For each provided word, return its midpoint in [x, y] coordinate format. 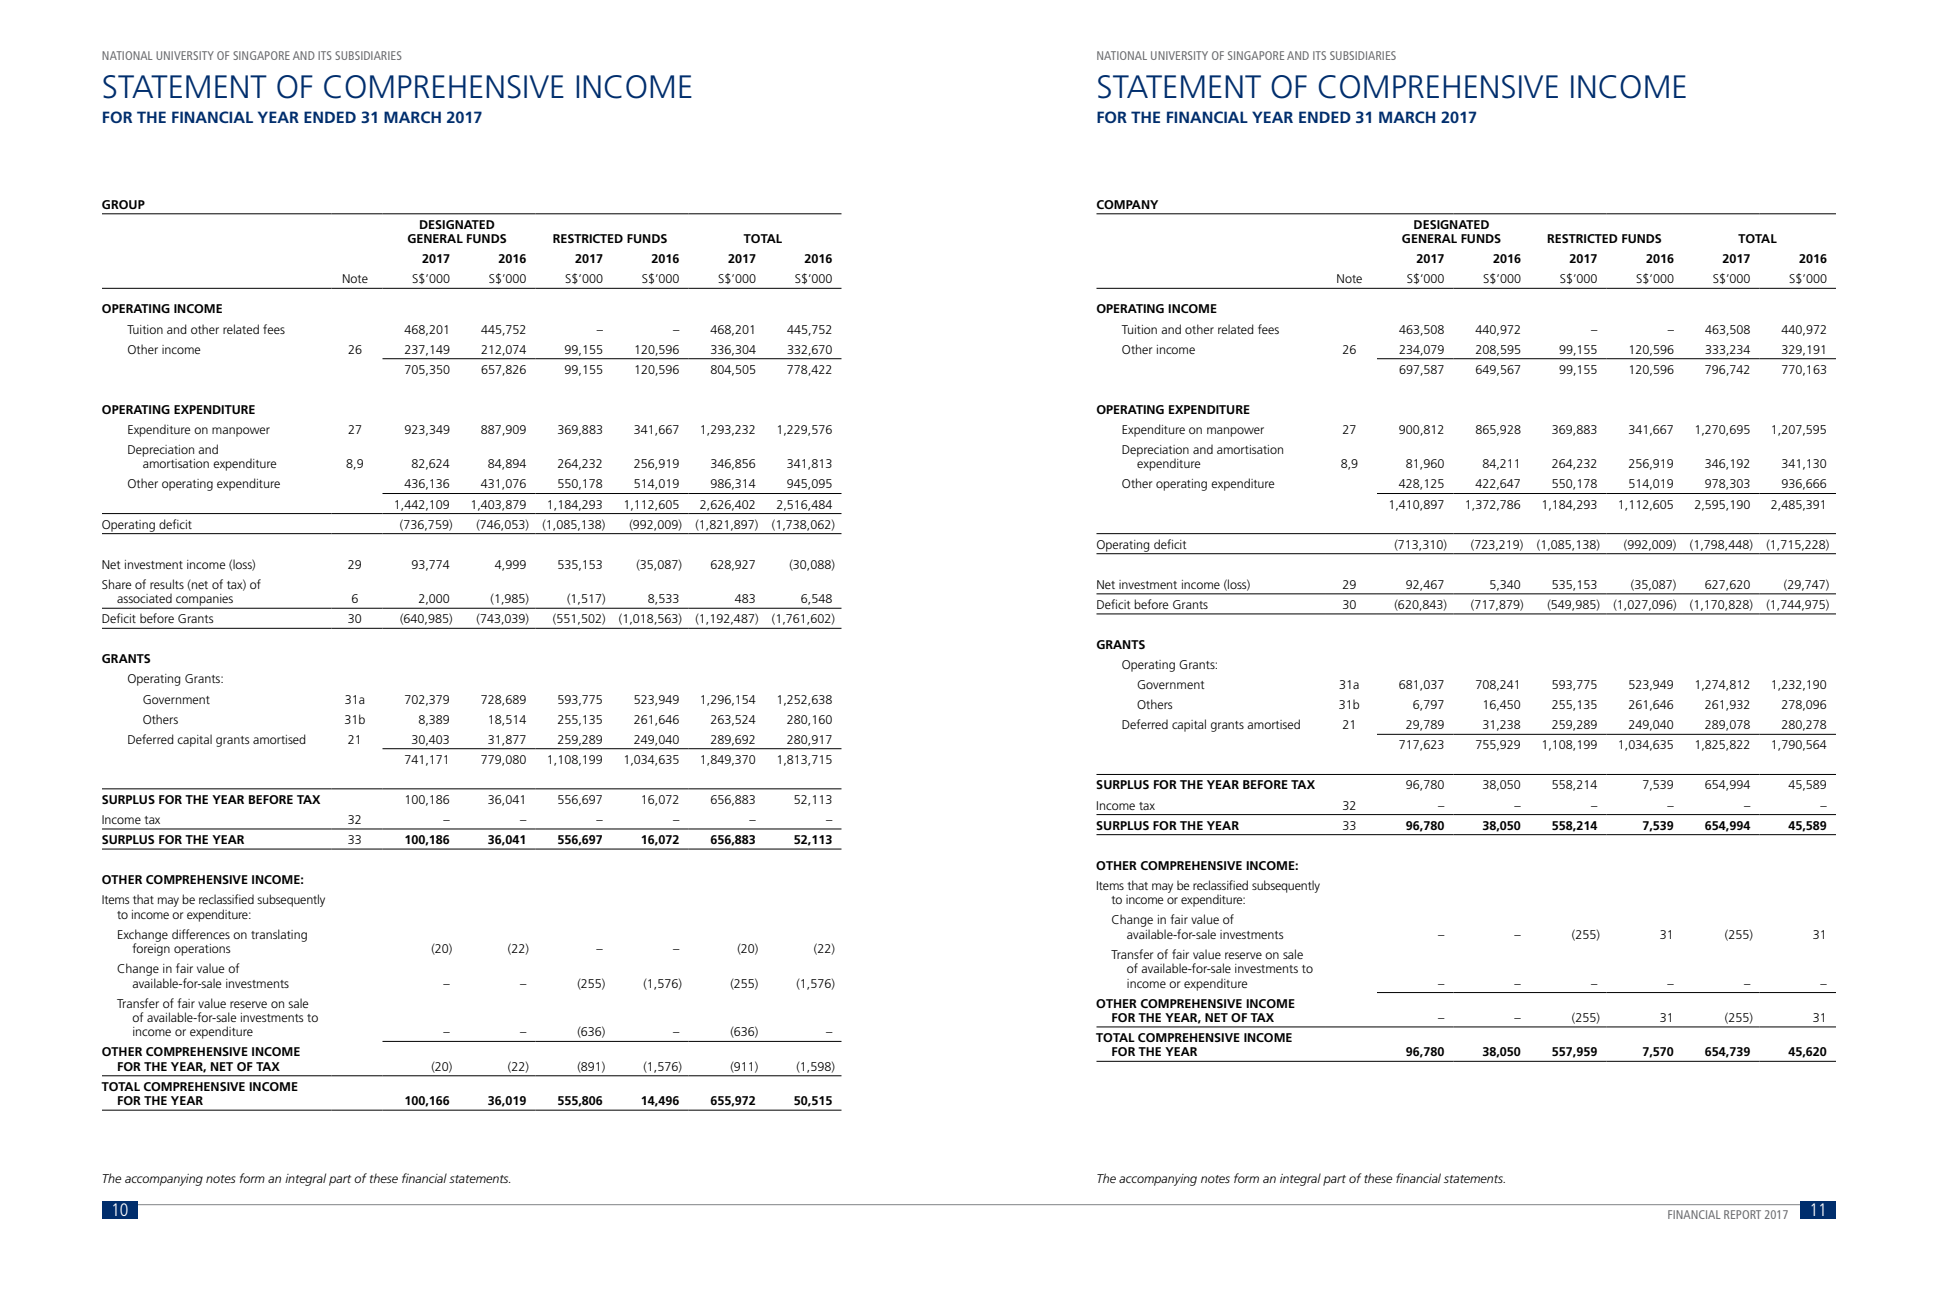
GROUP [123, 204]
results [167, 584]
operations [202, 950]
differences [201, 934]
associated [144, 598]
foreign [151, 948]
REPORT [1742, 1214]
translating [279, 935]
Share [117, 584]
